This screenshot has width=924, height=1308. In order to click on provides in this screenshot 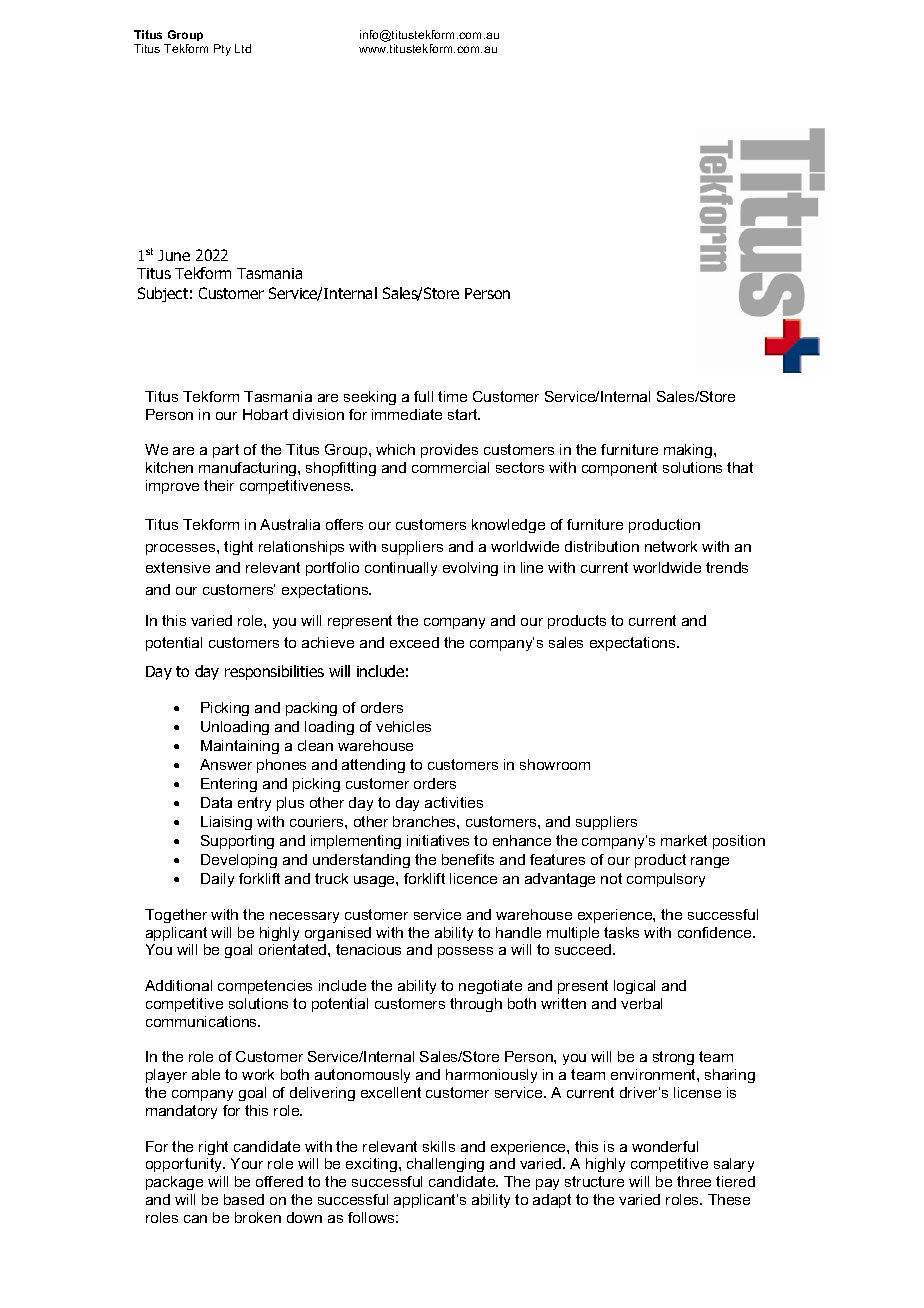, I will do `click(449, 451)`.
